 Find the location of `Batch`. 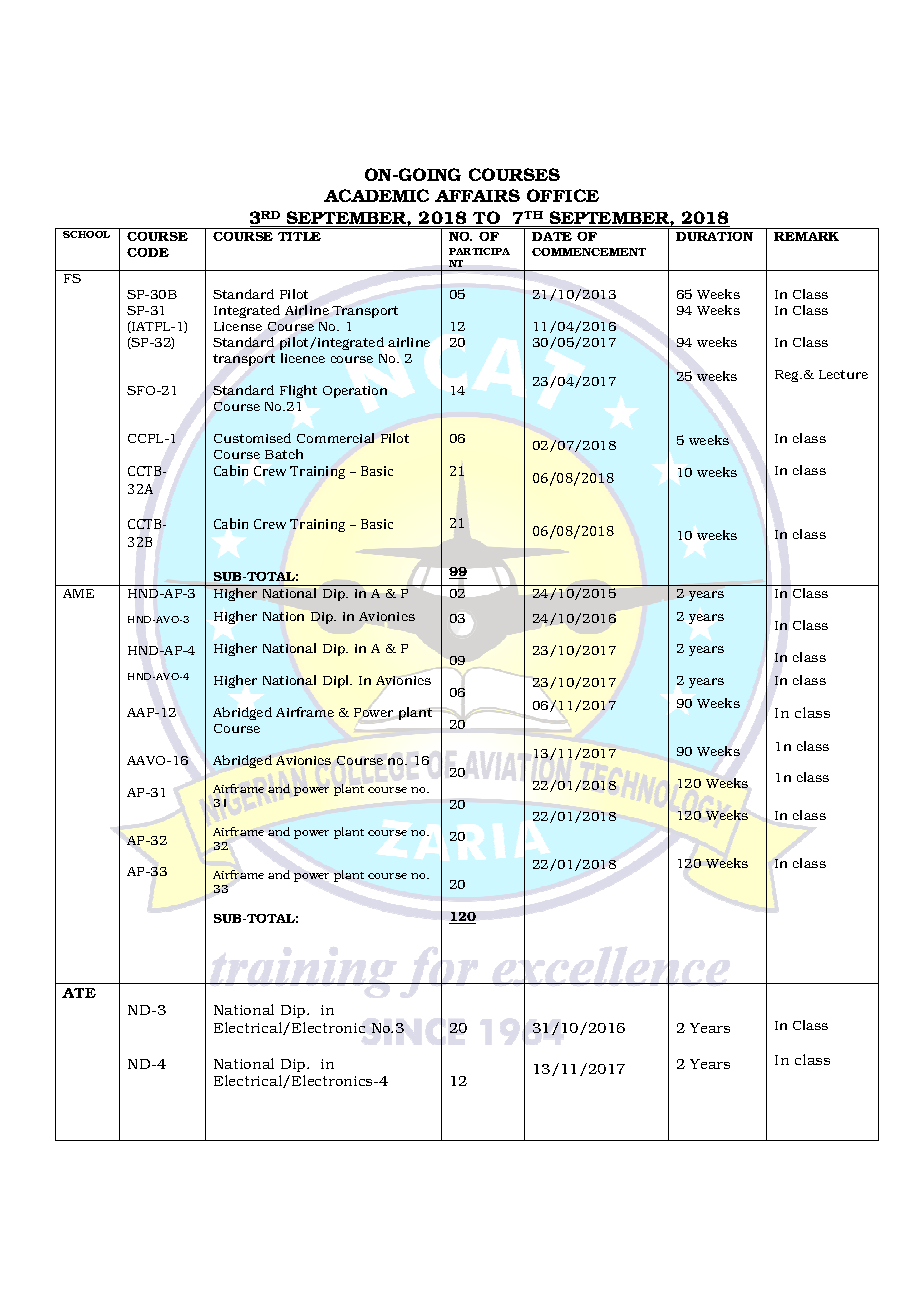

Batch is located at coordinates (284, 454).
